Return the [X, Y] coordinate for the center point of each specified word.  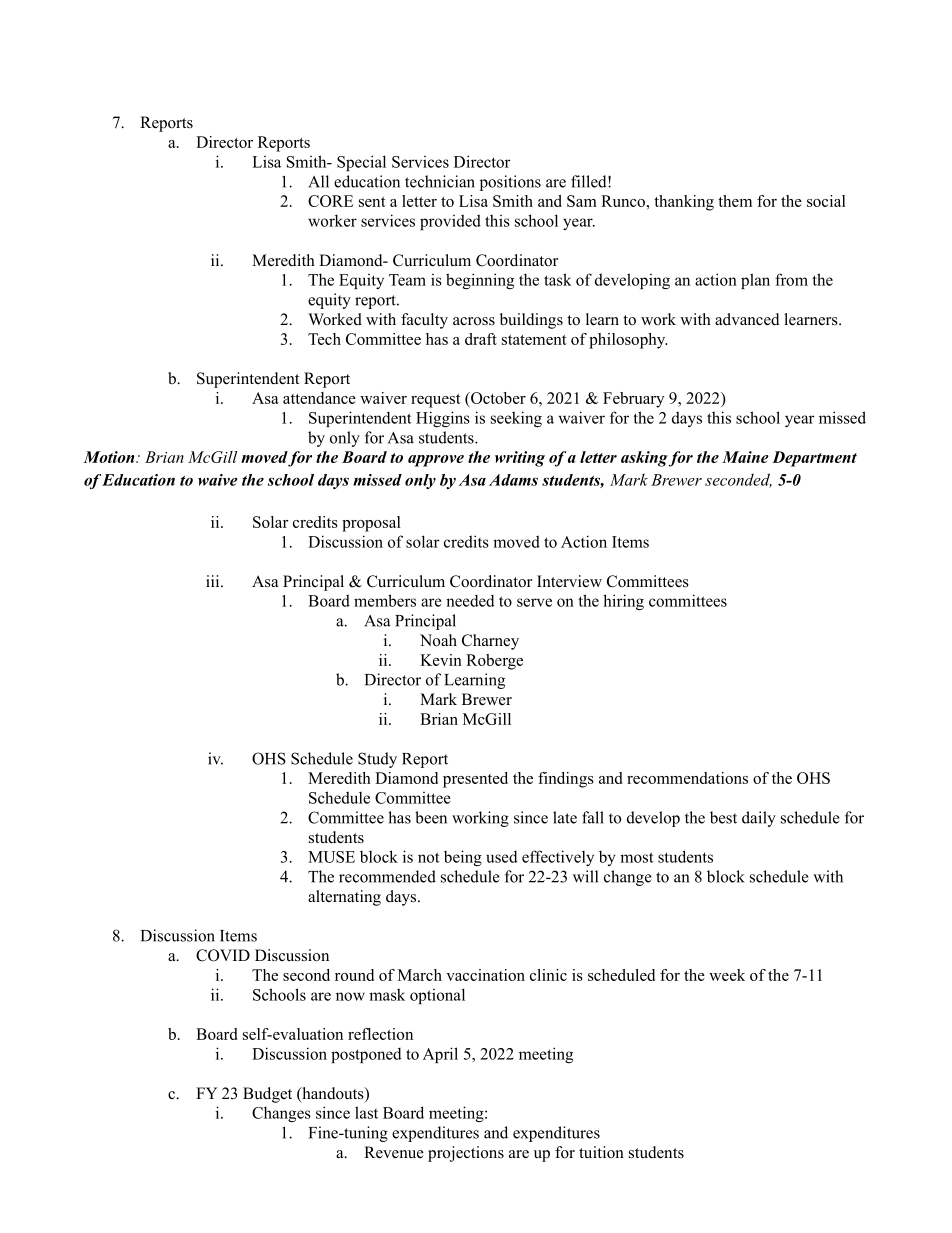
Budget [267, 1095]
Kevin [441, 660]
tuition [601, 1152]
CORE [330, 201]
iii [214, 581]
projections [466, 1154]
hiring [623, 602]
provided [450, 222]
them [735, 201]
